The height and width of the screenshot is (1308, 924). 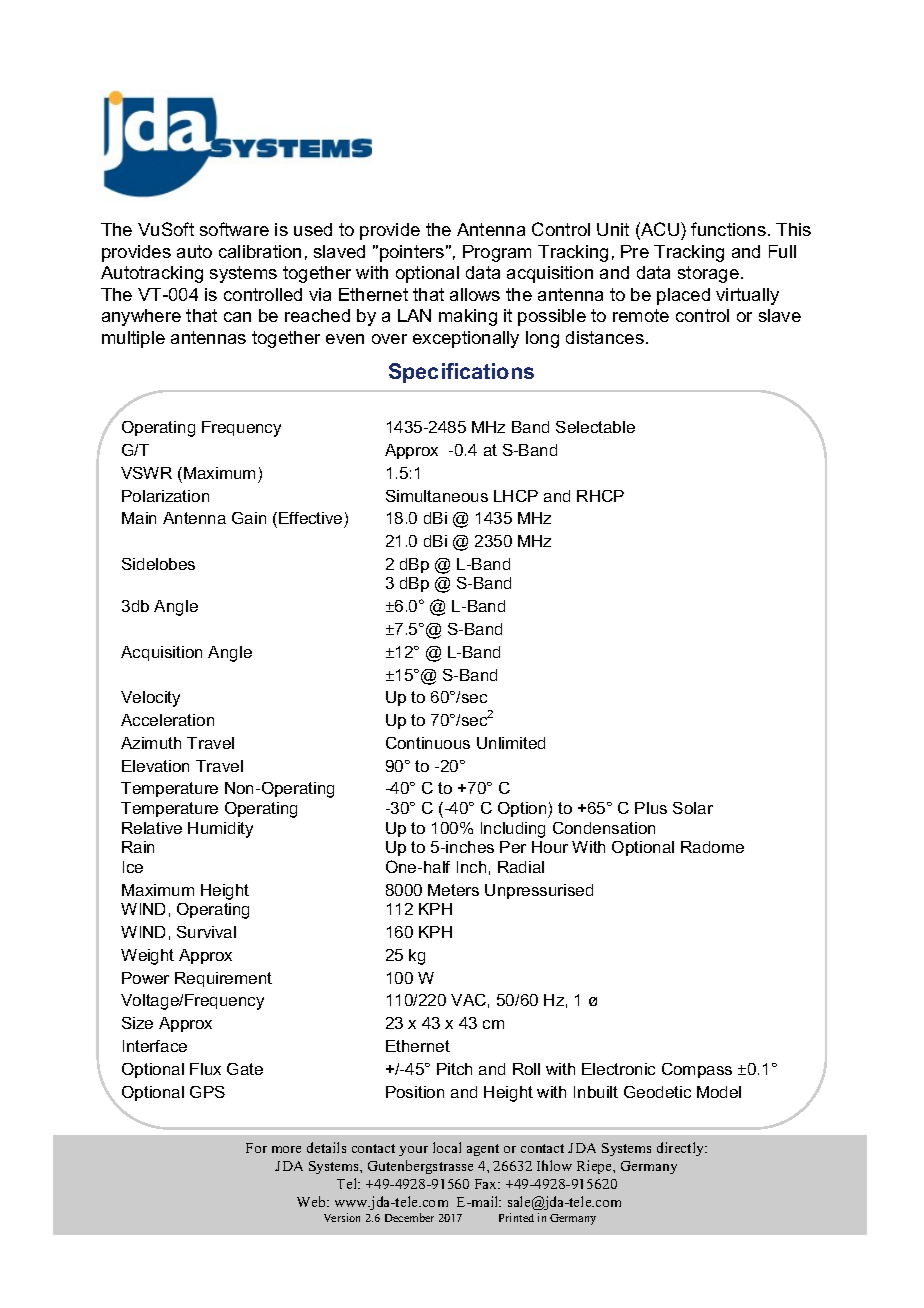 I want to click on Simultaneous, so click(x=437, y=496).
